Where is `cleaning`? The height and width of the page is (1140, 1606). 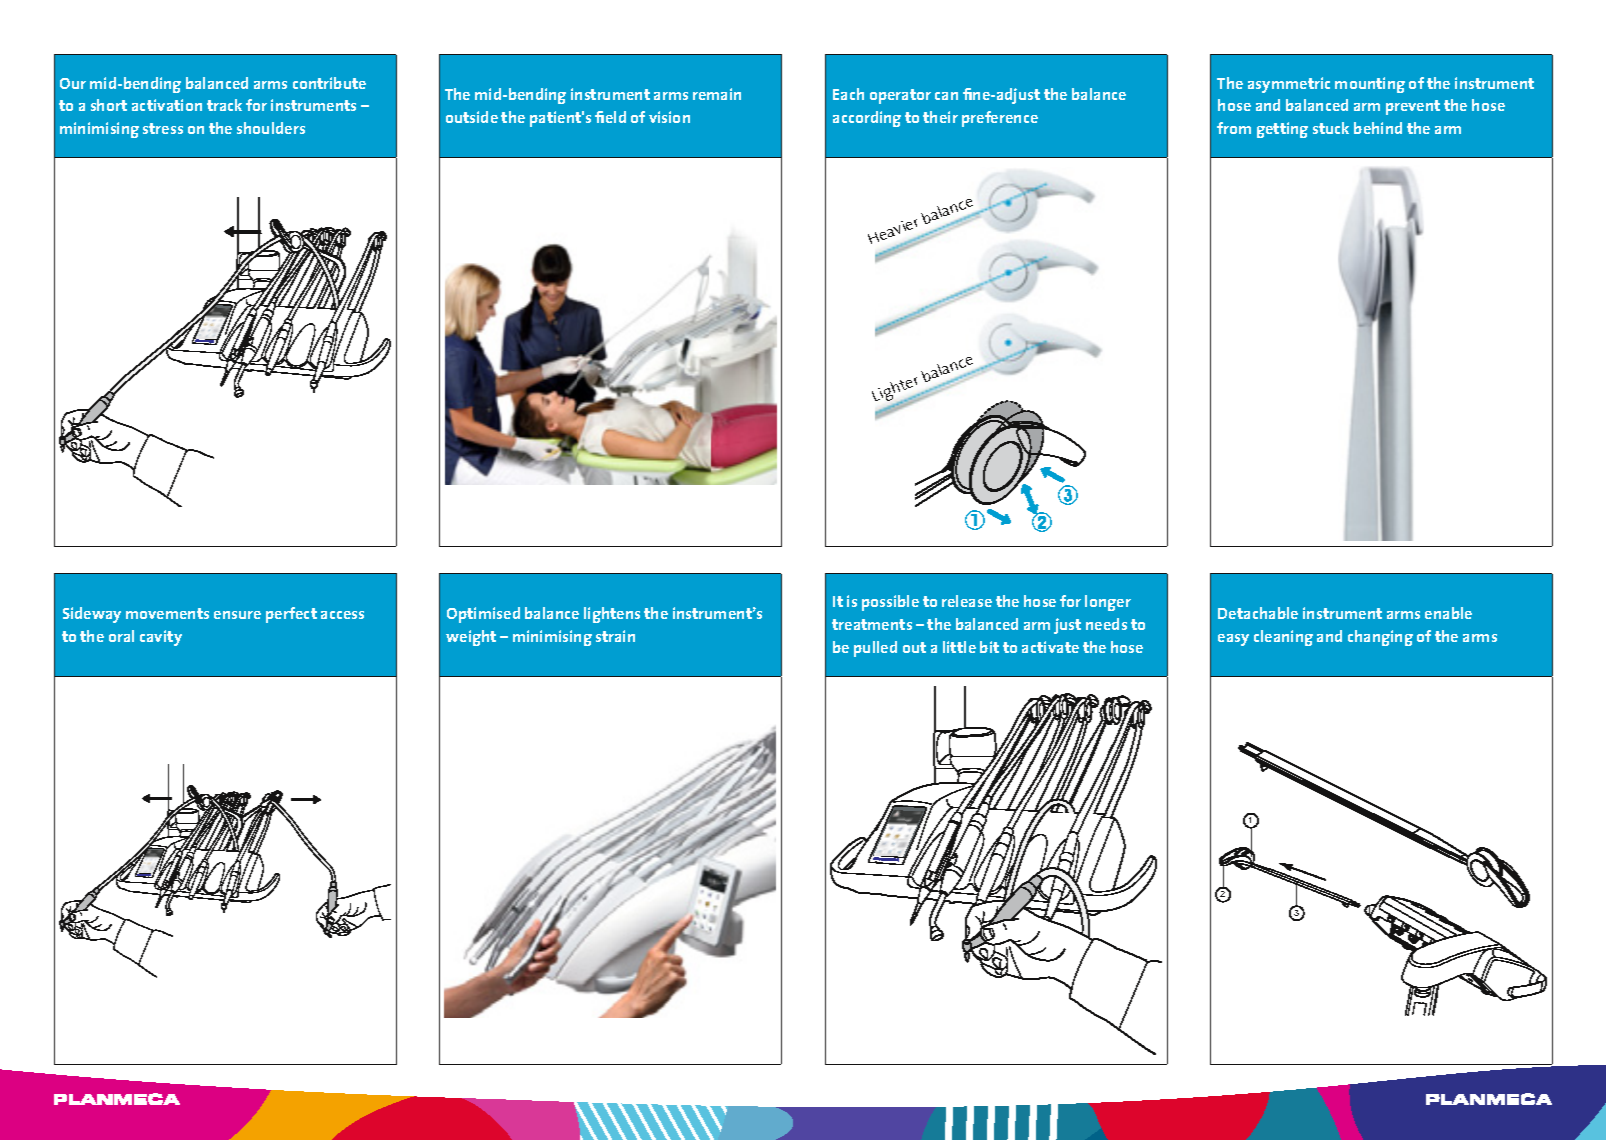
cleaning is located at coordinates (1283, 638).
